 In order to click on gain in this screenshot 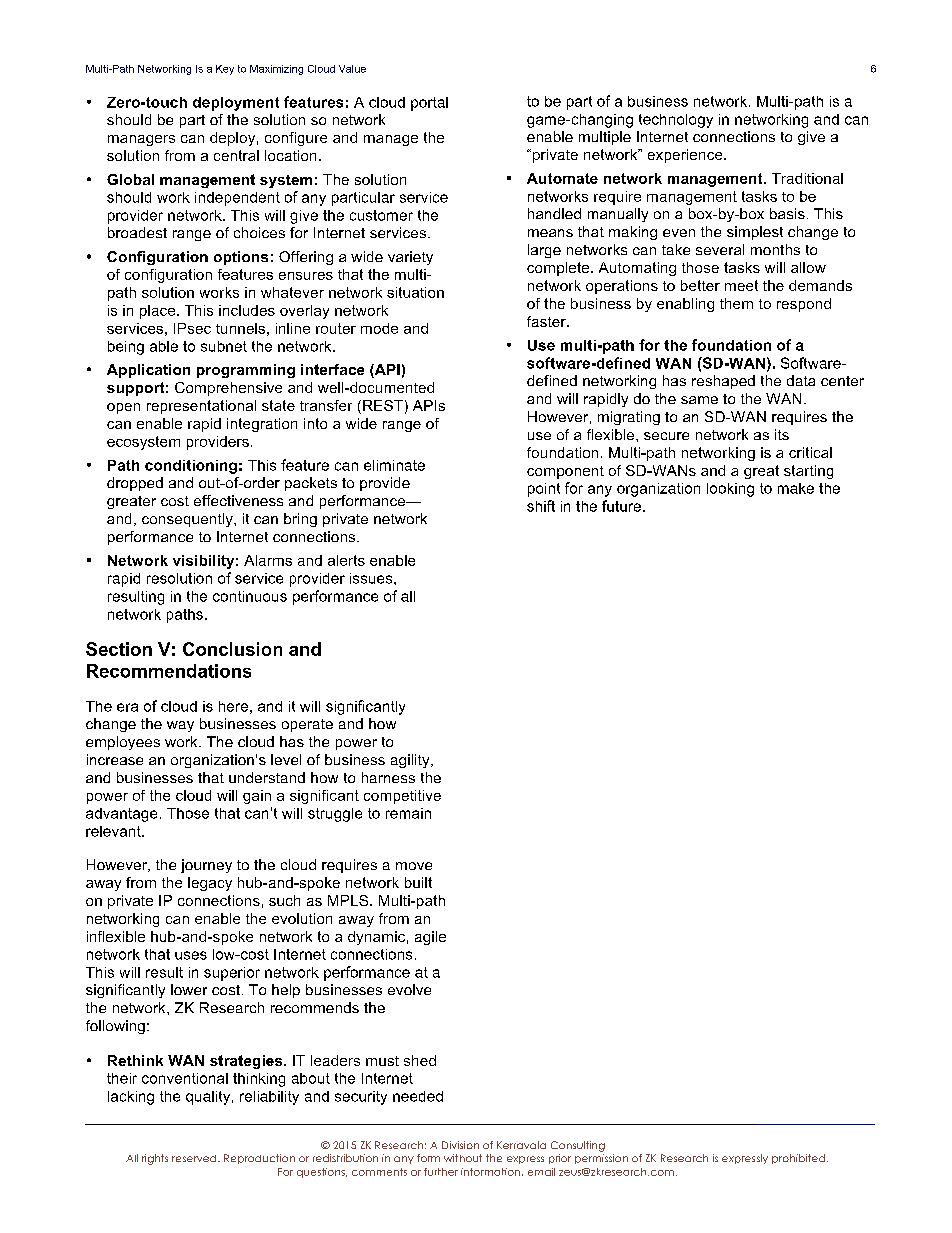, I will do `click(257, 797)`.
